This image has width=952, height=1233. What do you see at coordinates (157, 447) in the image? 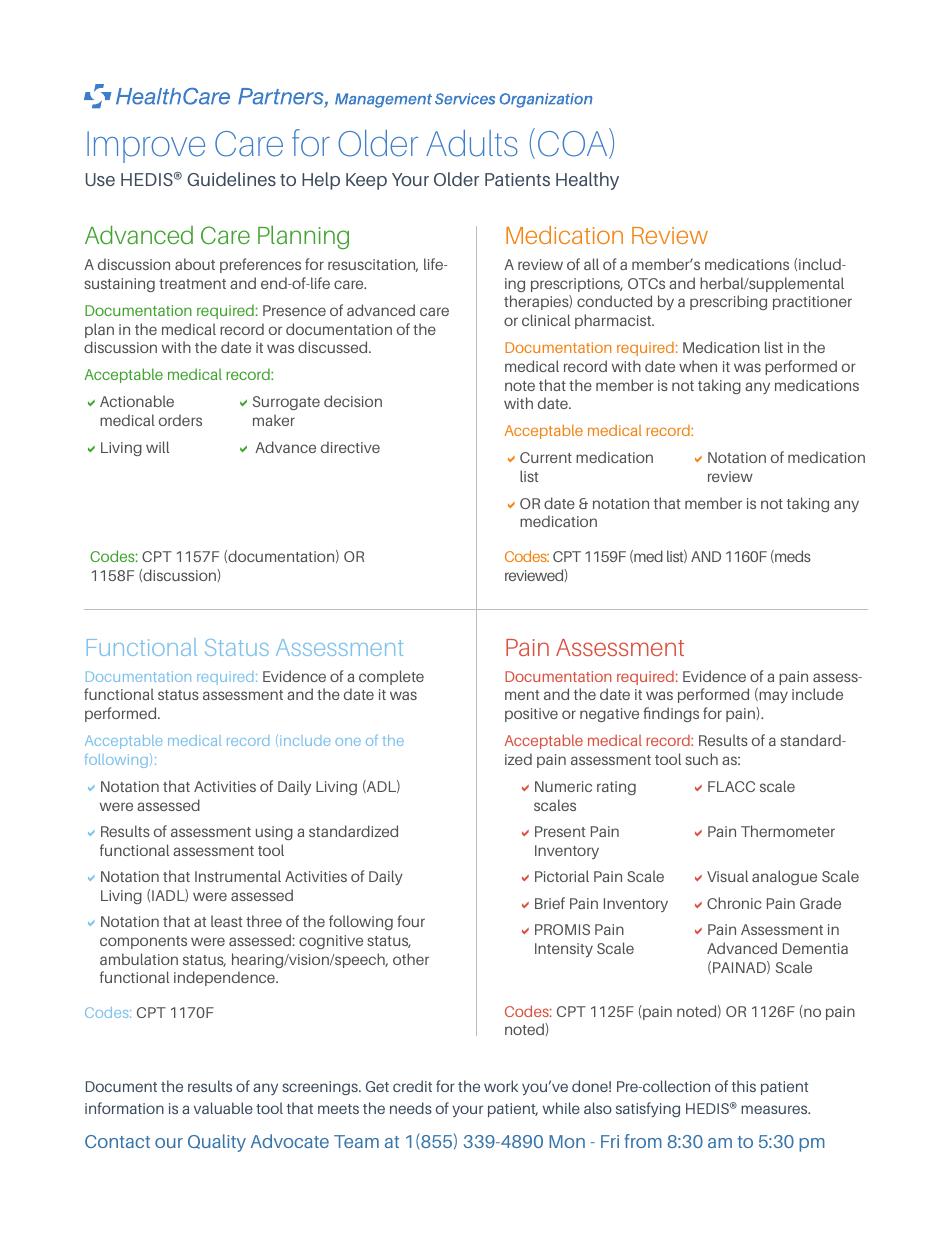
I see `will` at bounding box center [157, 447].
